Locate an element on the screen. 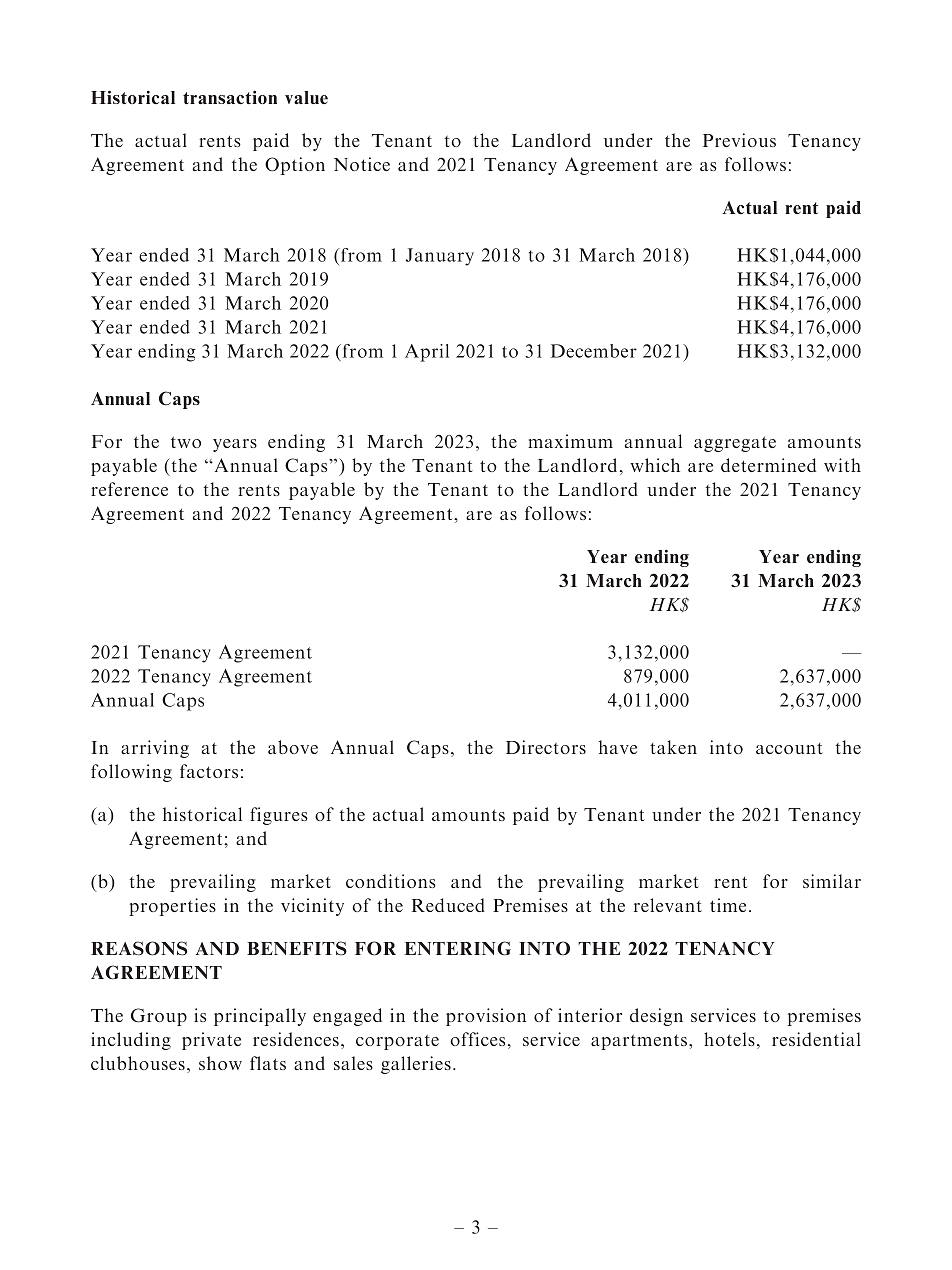  two is located at coordinates (186, 442).
